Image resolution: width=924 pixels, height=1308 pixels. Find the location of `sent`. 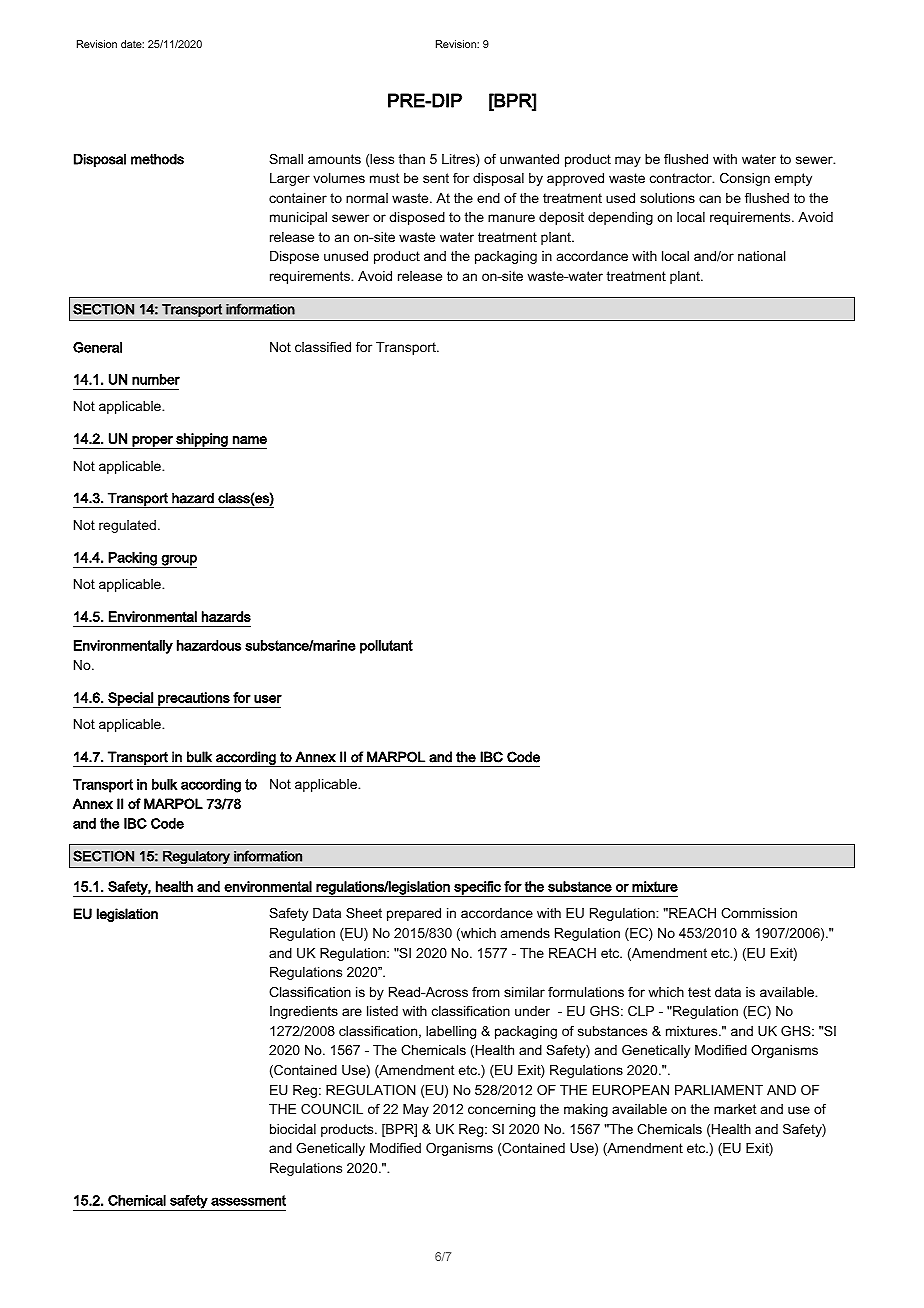

sent is located at coordinates (436, 178).
